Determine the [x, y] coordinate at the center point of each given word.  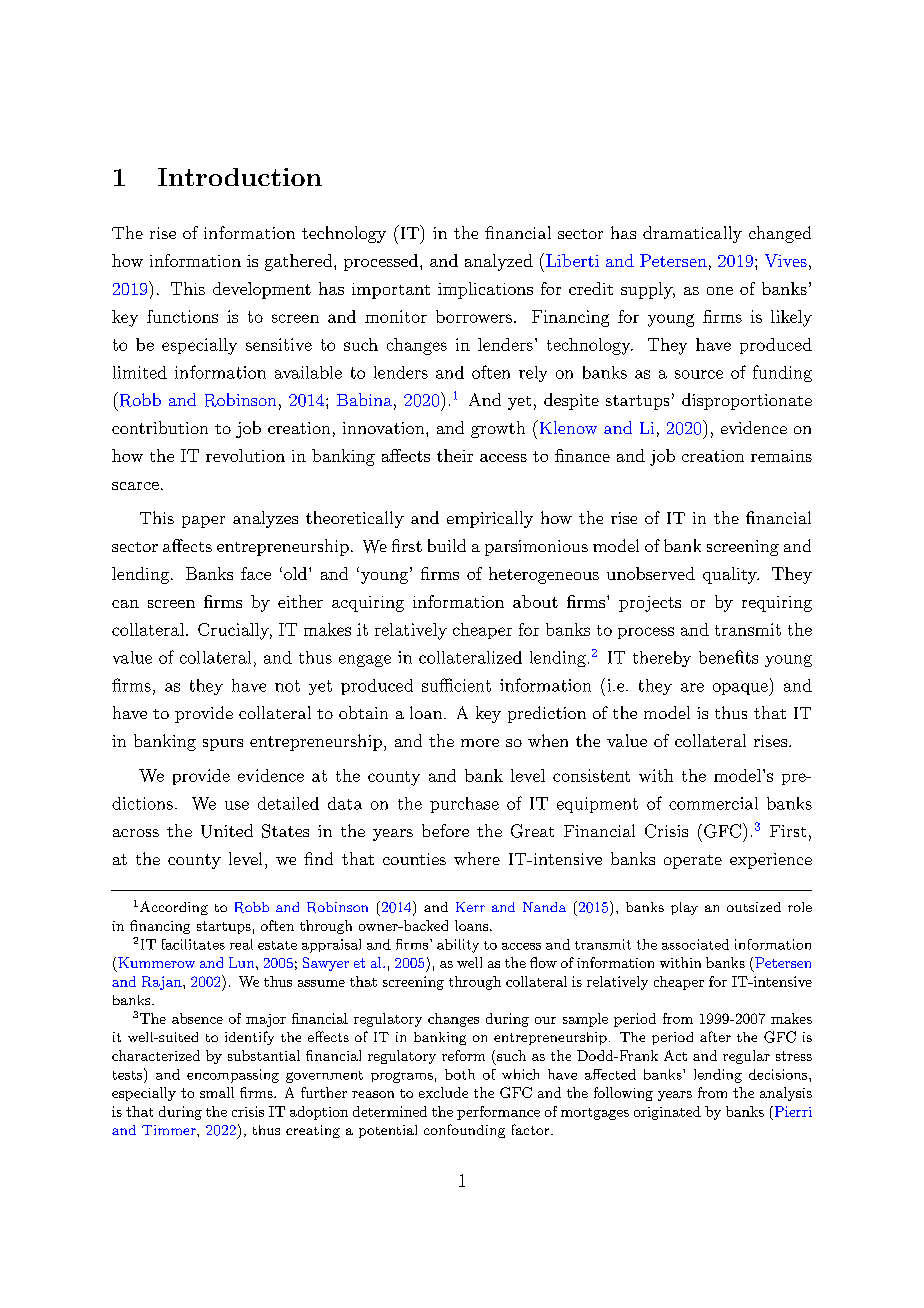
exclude [443, 1092]
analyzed [499, 262]
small [217, 1092]
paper [203, 522]
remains [781, 456]
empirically [490, 519]
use [237, 805]
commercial [713, 803]
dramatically [692, 234]
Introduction [240, 177]
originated [667, 1113]
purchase [464, 805]
